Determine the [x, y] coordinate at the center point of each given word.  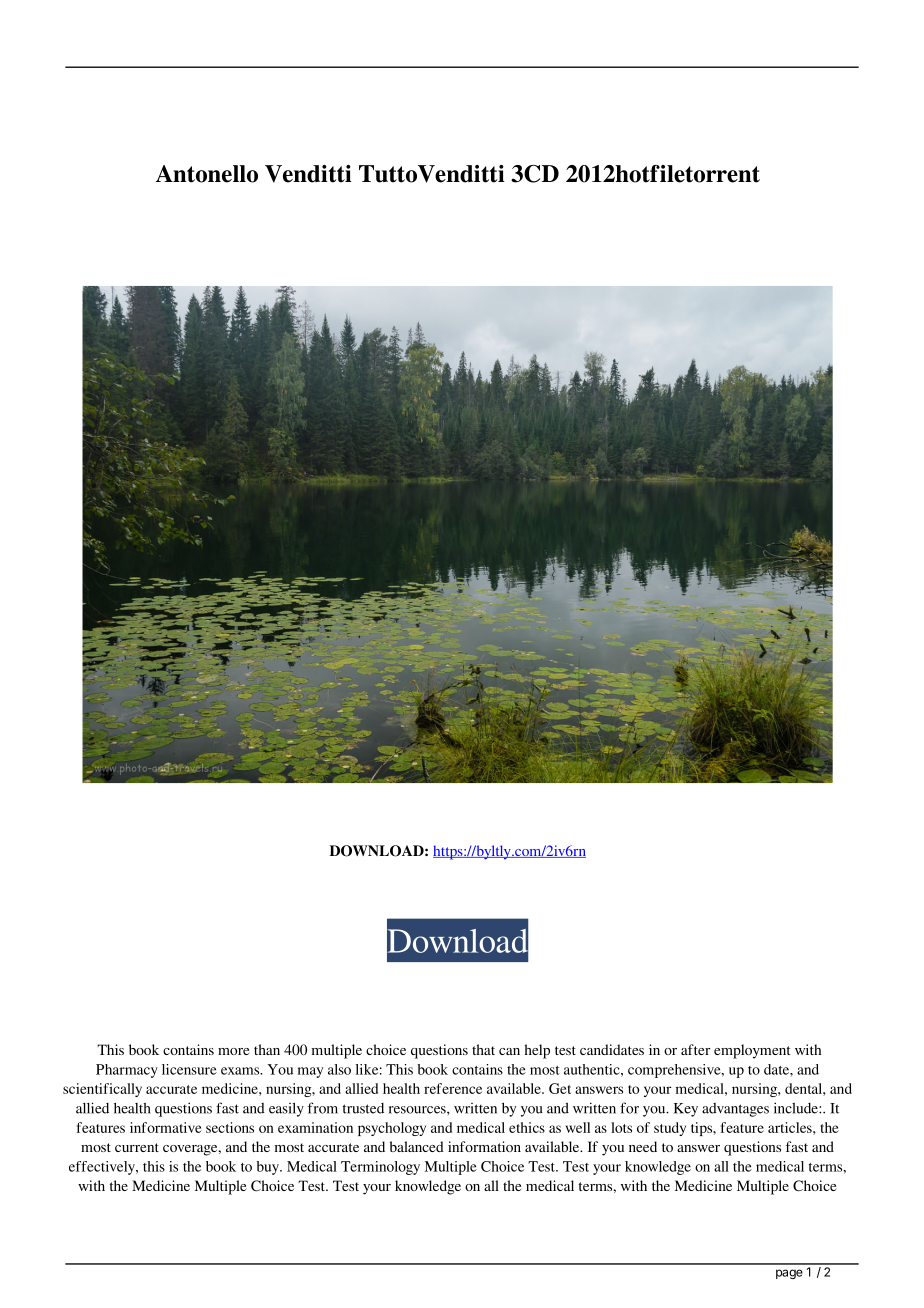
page [789, 1274]
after [695, 1049]
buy [268, 1168]
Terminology [380, 1168]
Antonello [207, 174]
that [483, 1049]
